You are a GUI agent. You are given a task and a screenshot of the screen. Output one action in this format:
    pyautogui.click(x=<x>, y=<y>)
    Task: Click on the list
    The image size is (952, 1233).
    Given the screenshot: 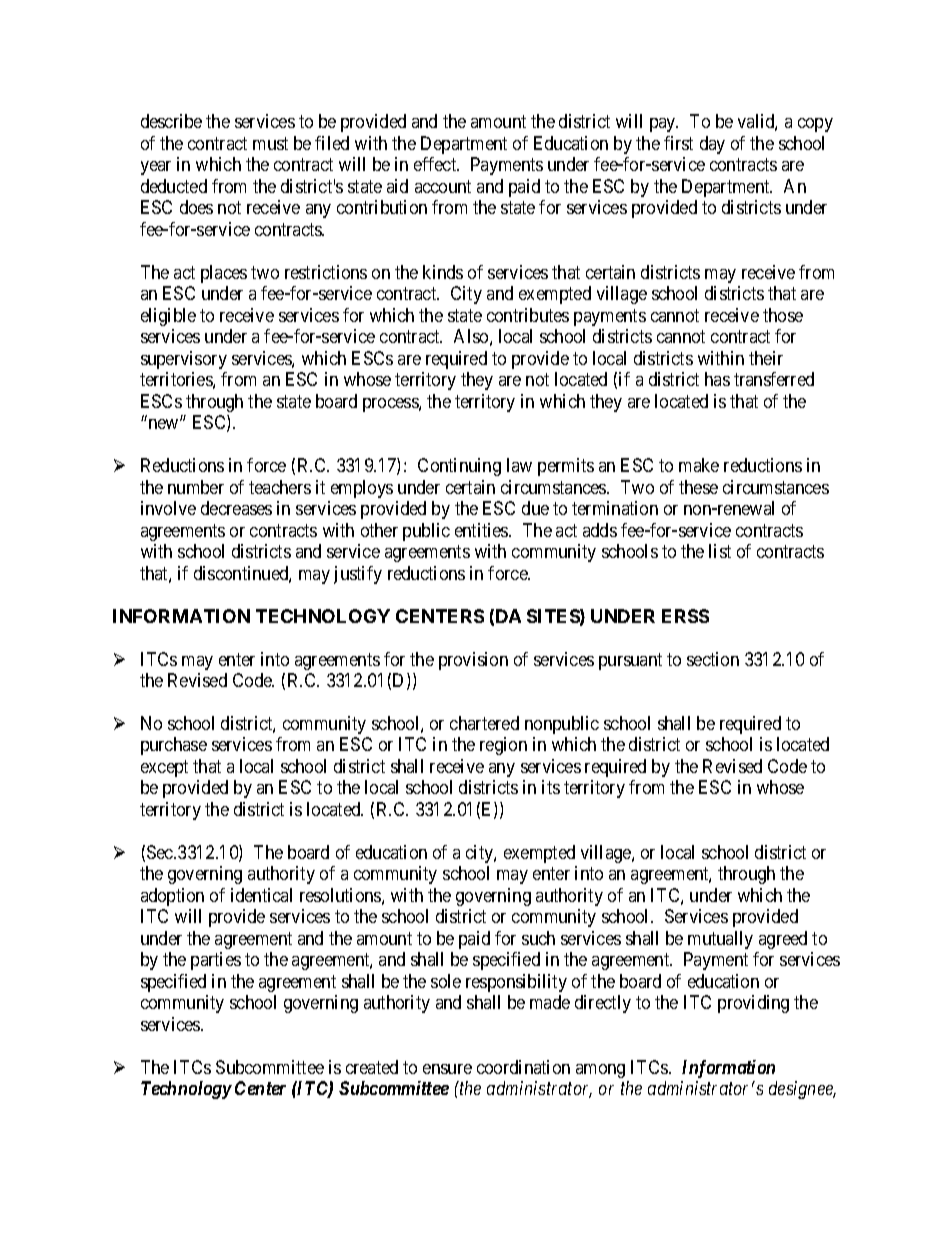 What is the action you would take?
    pyautogui.click(x=720, y=551)
